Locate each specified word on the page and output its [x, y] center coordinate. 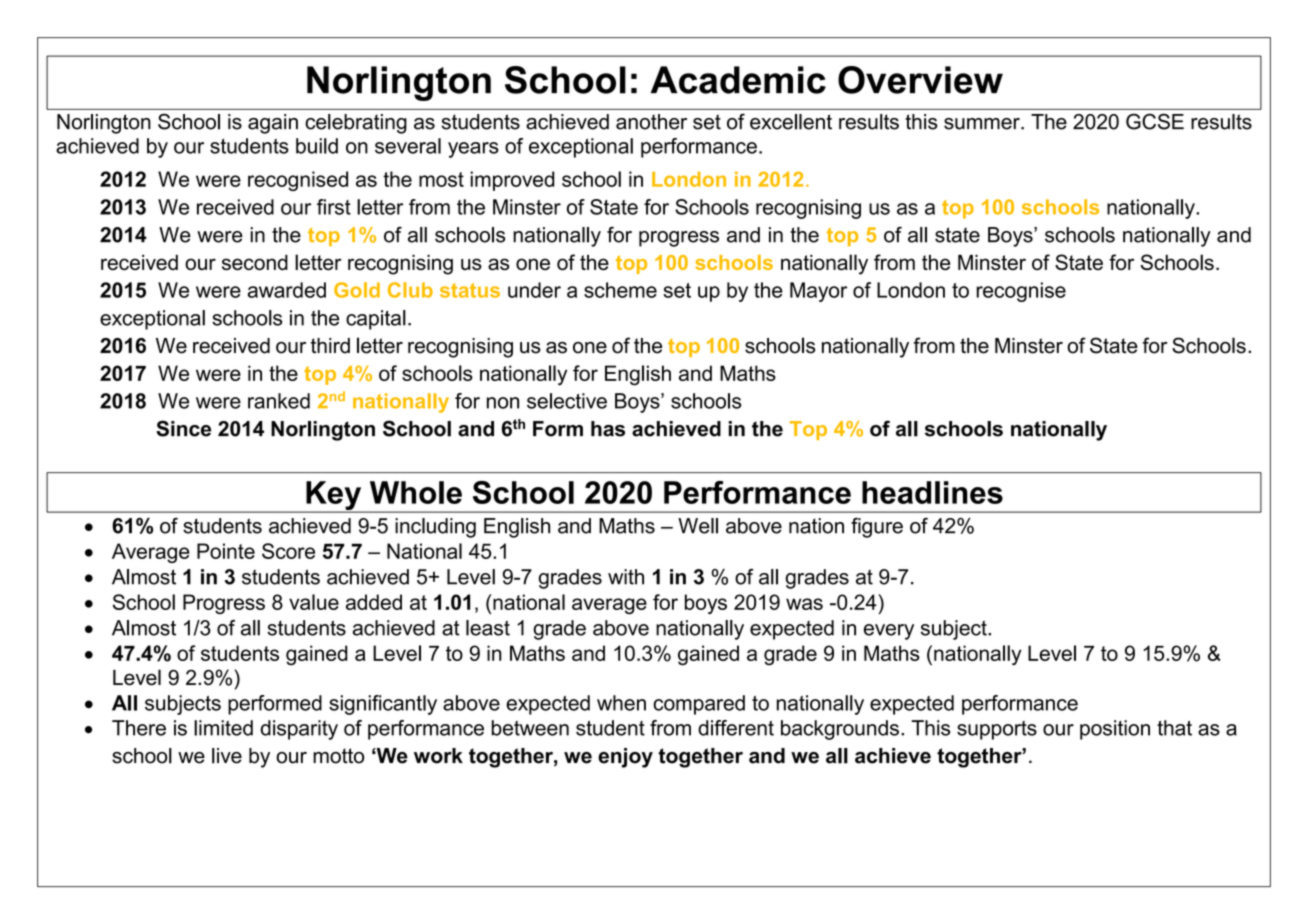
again [273, 124]
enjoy [625, 758]
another [651, 122]
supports [997, 730]
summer [983, 124]
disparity [299, 730]
